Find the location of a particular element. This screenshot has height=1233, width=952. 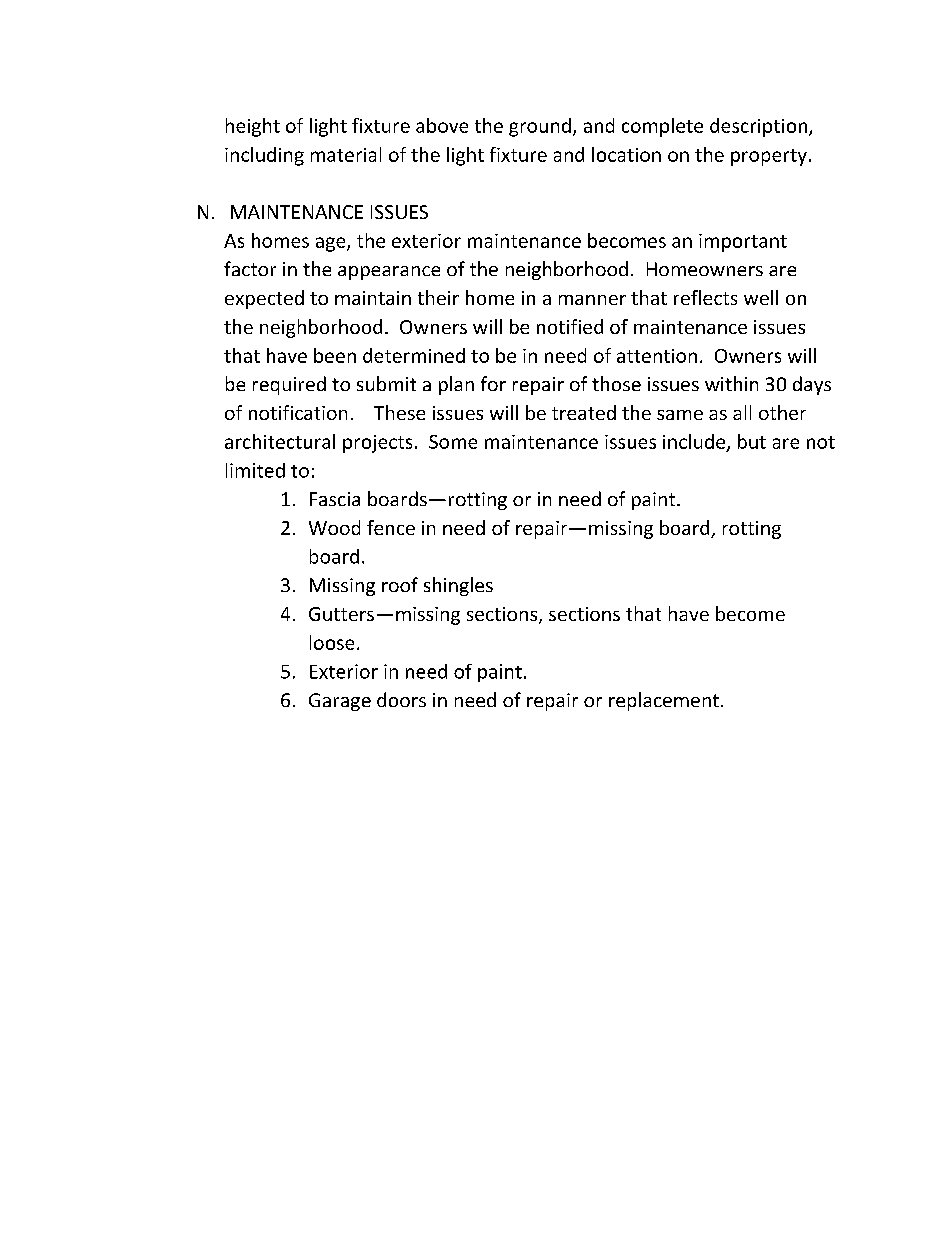

all is located at coordinates (742, 412).
